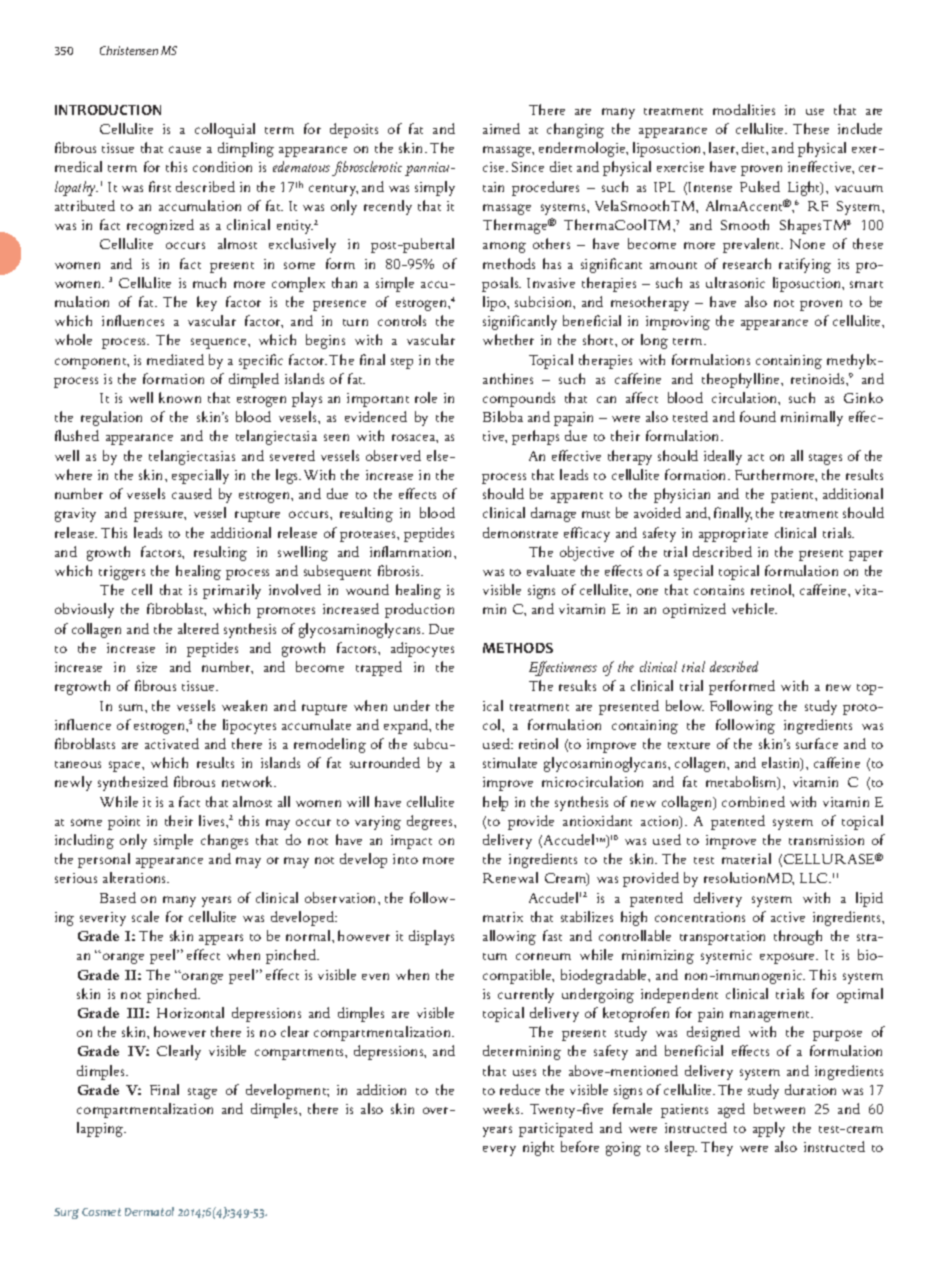 The image size is (952, 1271). Describe the element at coordinates (129, 50) in the document. I see `Christensen` at that location.
